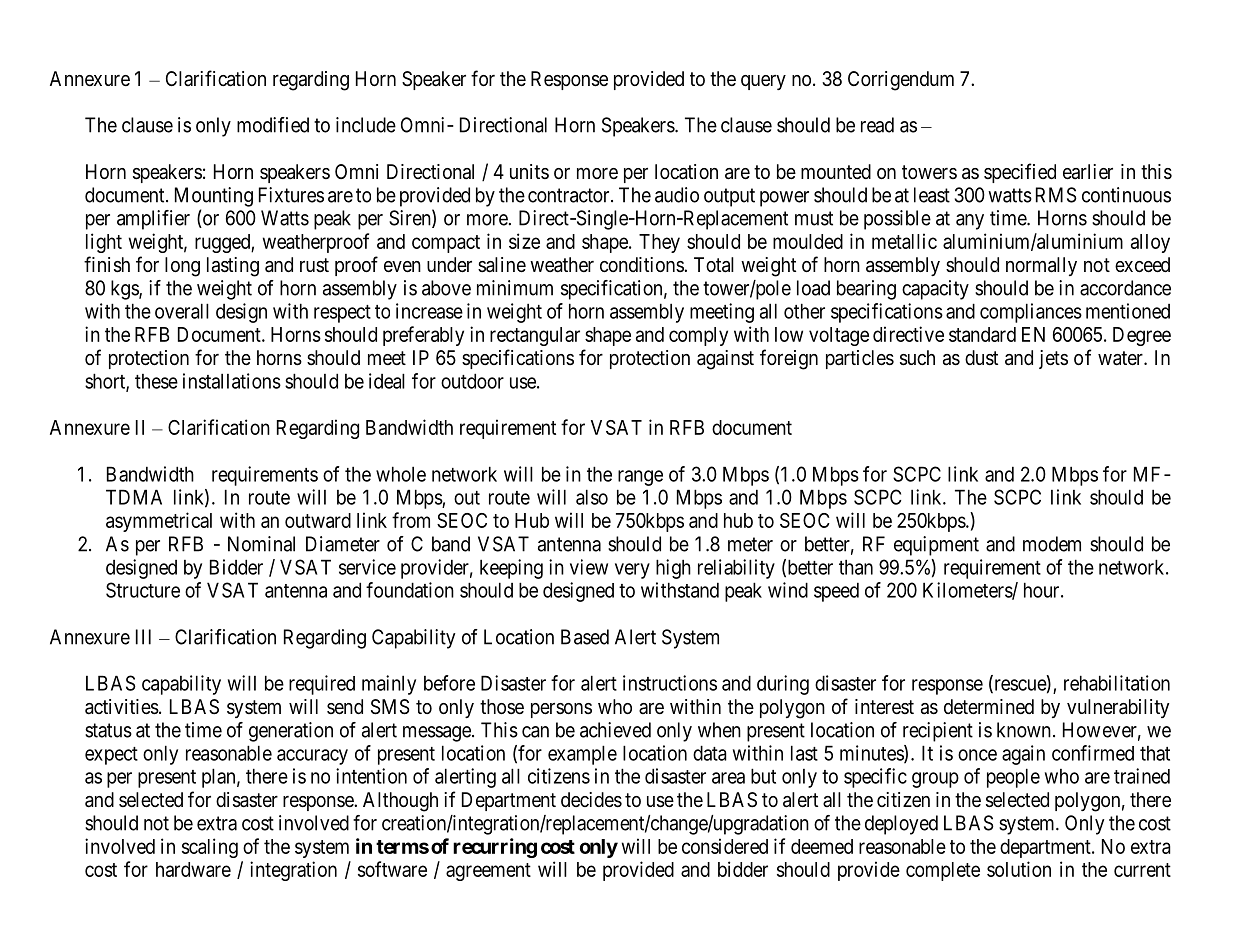 This screenshot has height=952, width=1233. What do you see at coordinates (640, 478) in the screenshot?
I see `range` at bounding box center [640, 478].
